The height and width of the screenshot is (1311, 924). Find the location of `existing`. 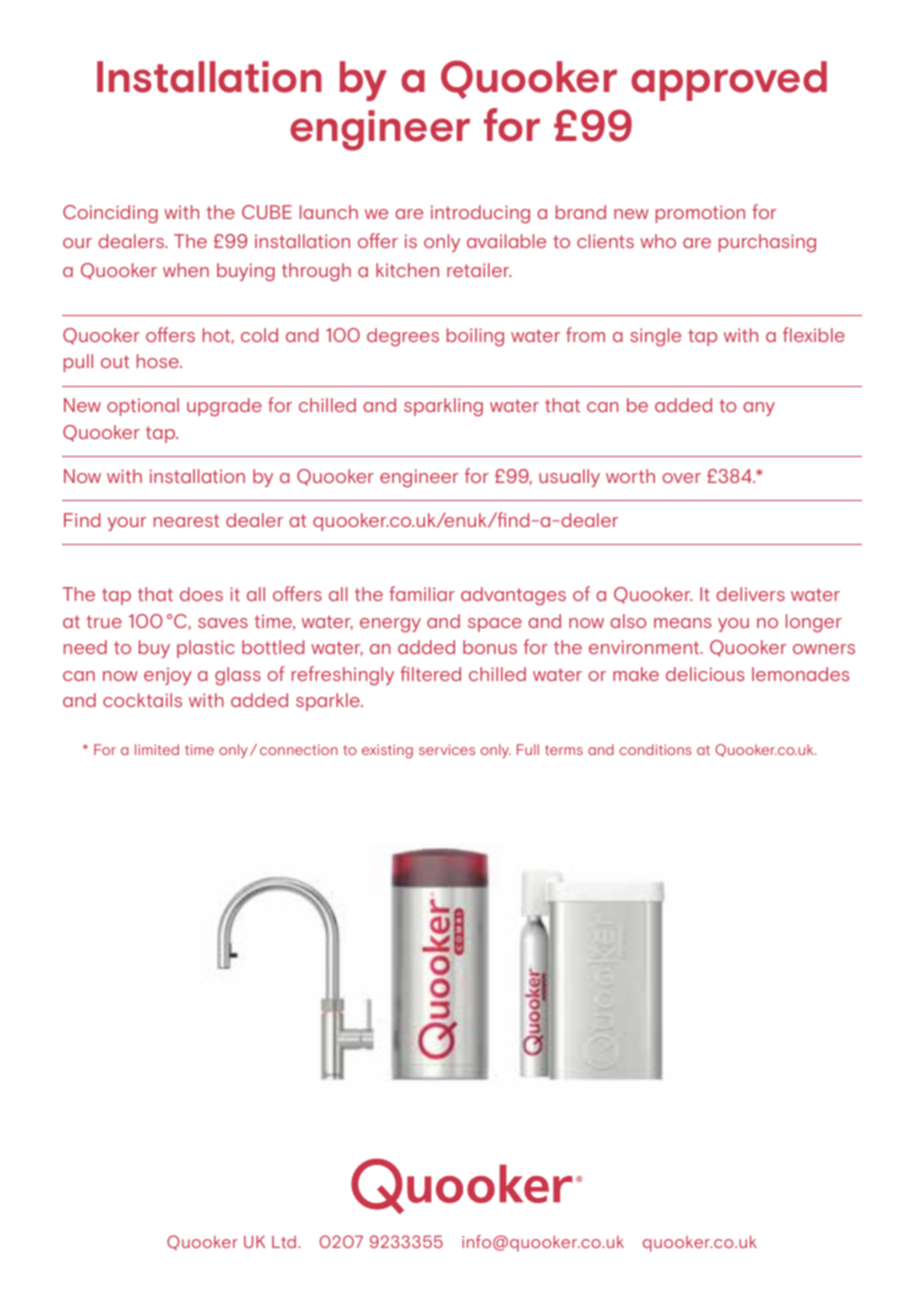

existing is located at coordinates (387, 751).
